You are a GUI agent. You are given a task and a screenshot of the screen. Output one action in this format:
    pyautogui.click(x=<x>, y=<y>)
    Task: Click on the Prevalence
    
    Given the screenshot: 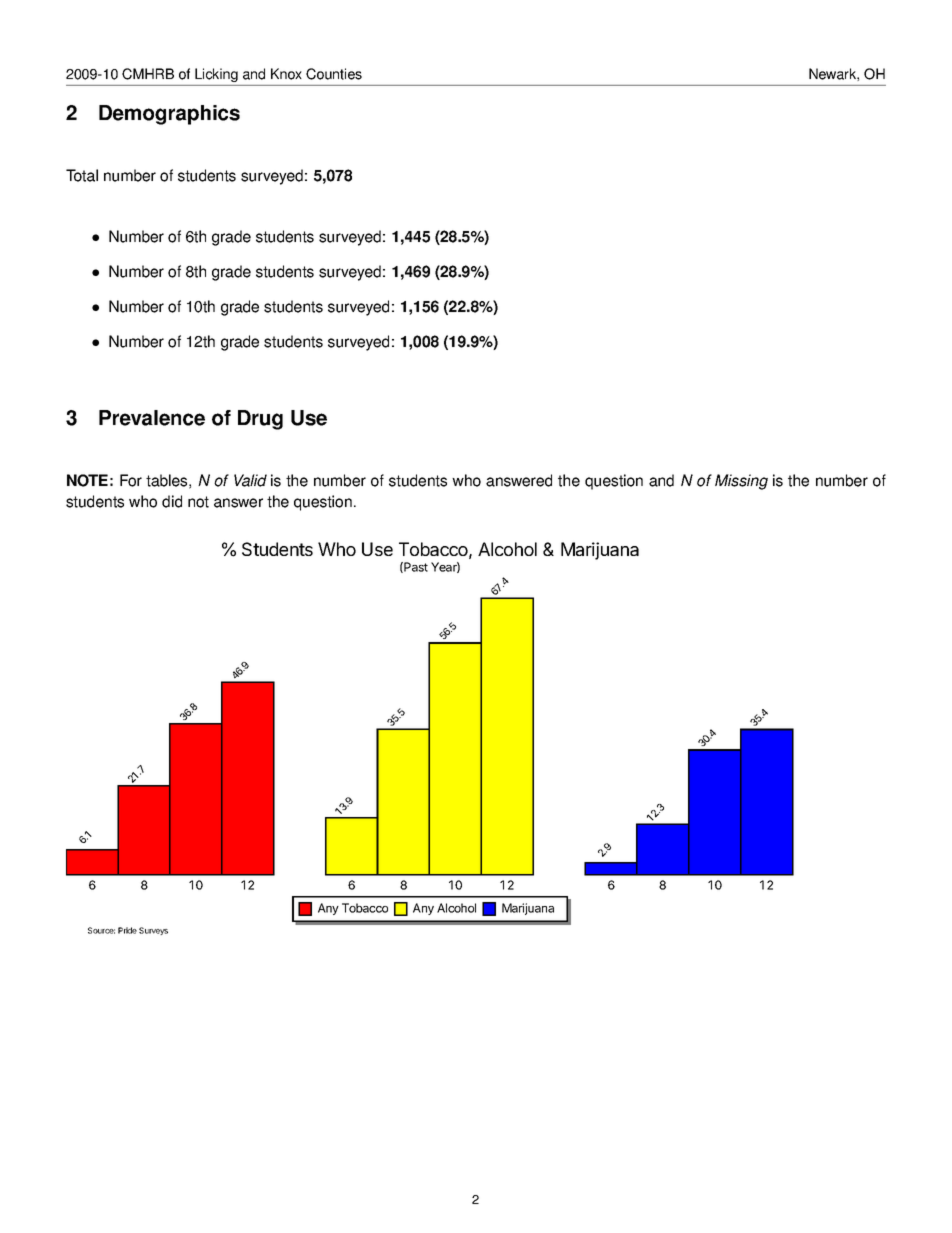 What is the action you would take?
    pyautogui.click(x=152, y=418)
